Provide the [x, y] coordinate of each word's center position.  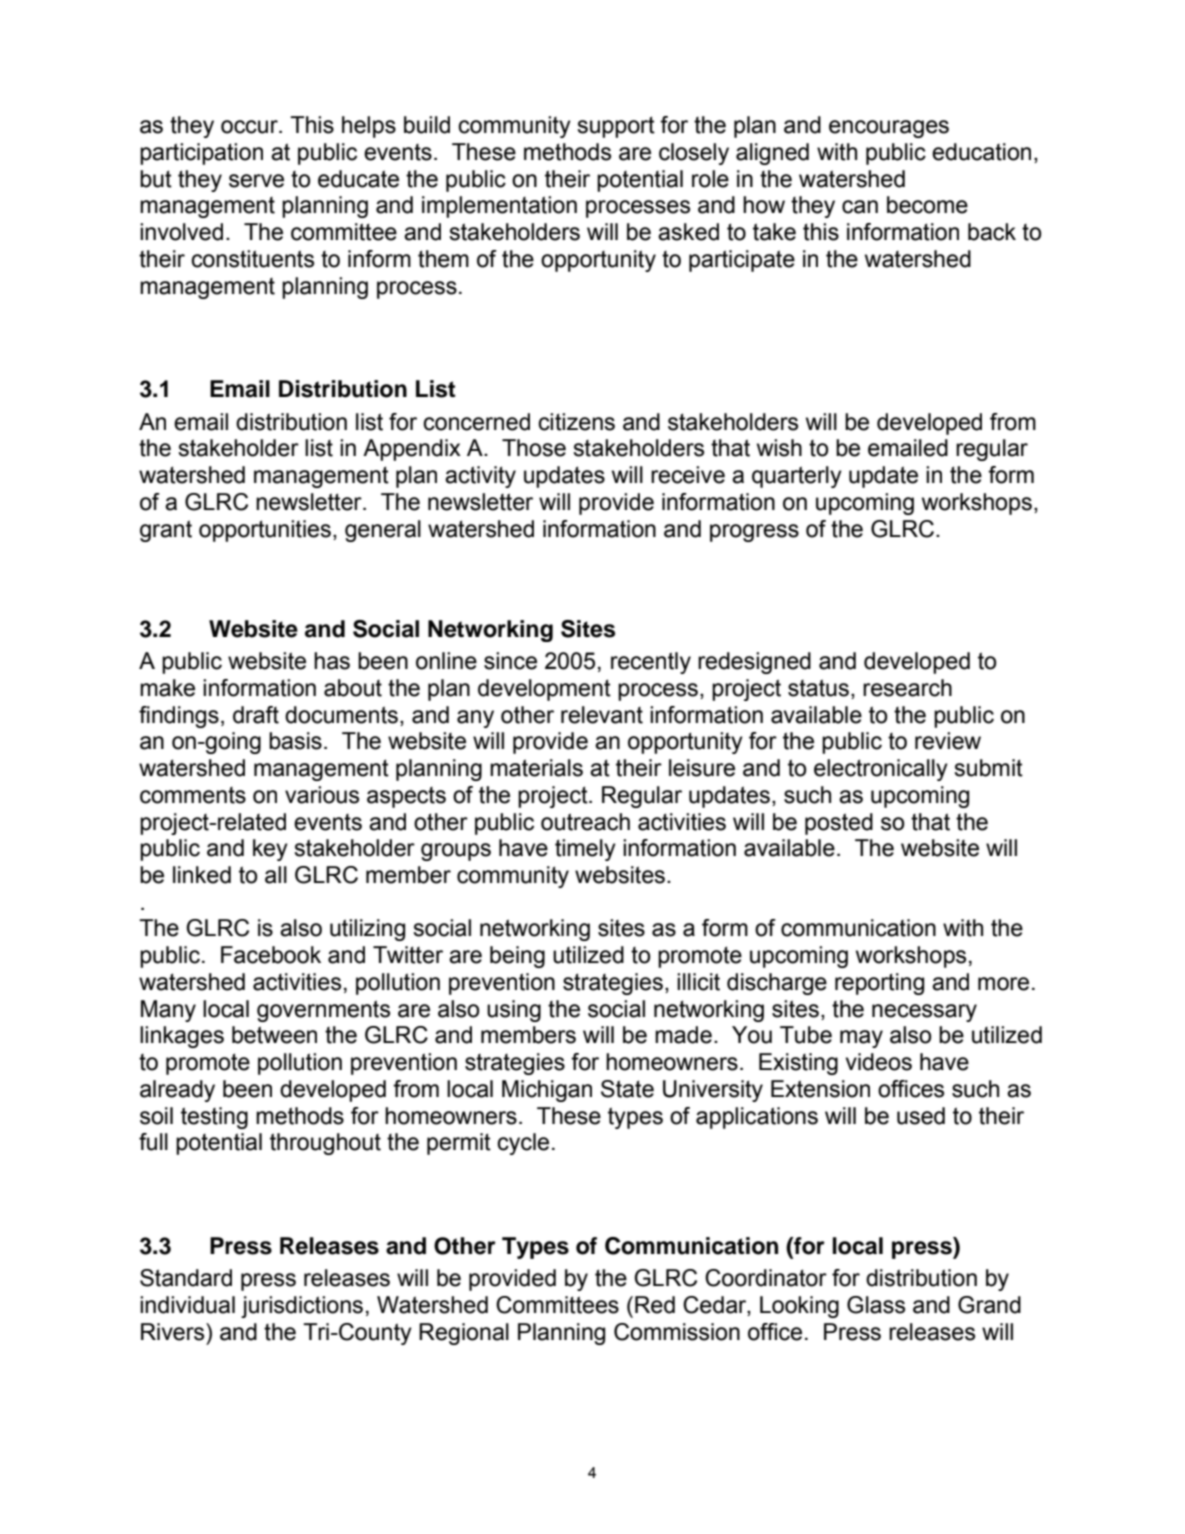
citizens [576, 422]
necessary [924, 1013]
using [514, 1011]
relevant [602, 715]
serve [256, 181]
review [948, 741]
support [616, 127]
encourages [889, 129]
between [274, 1035]
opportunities [265, 531]
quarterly [797, 477]
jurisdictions [302, 1307]
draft [256, 715]
